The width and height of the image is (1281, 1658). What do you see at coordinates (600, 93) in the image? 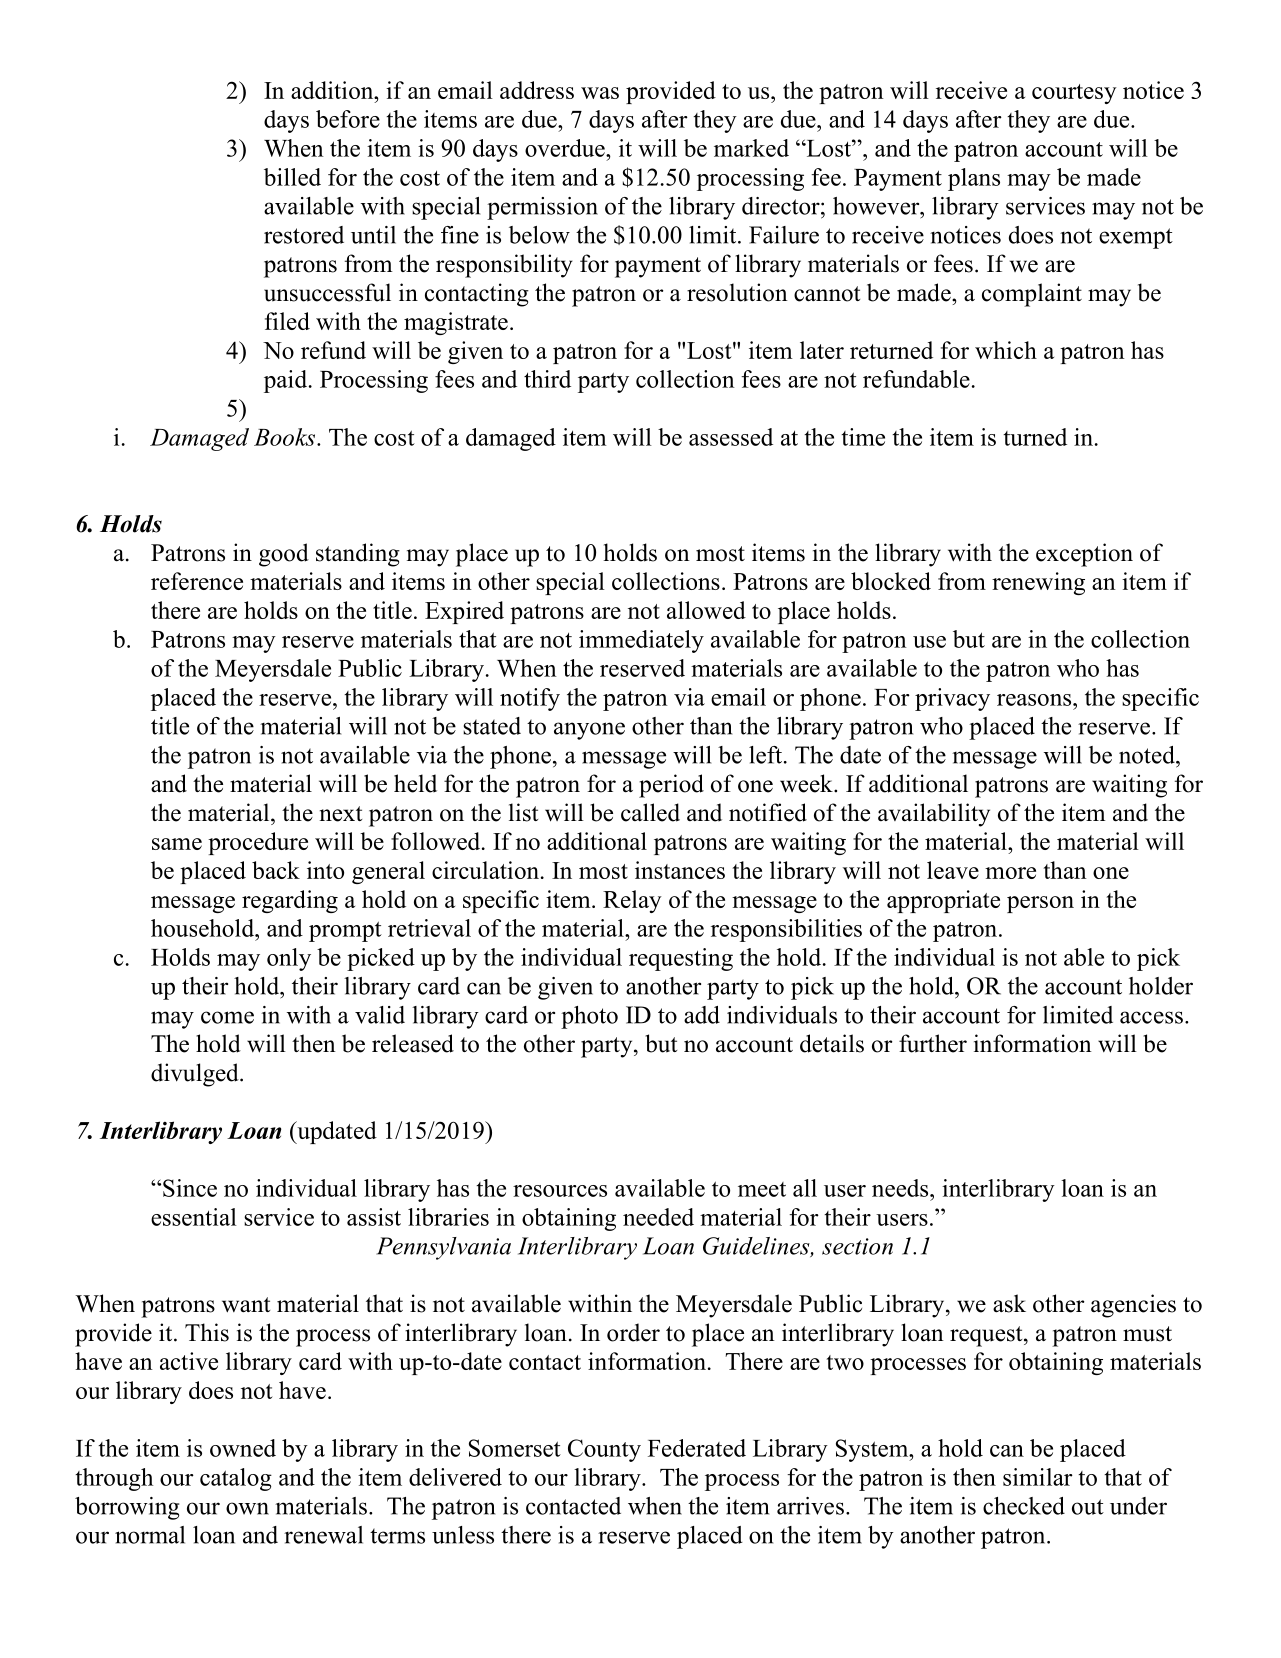
I see `was` at bounding box center [600, 93].
